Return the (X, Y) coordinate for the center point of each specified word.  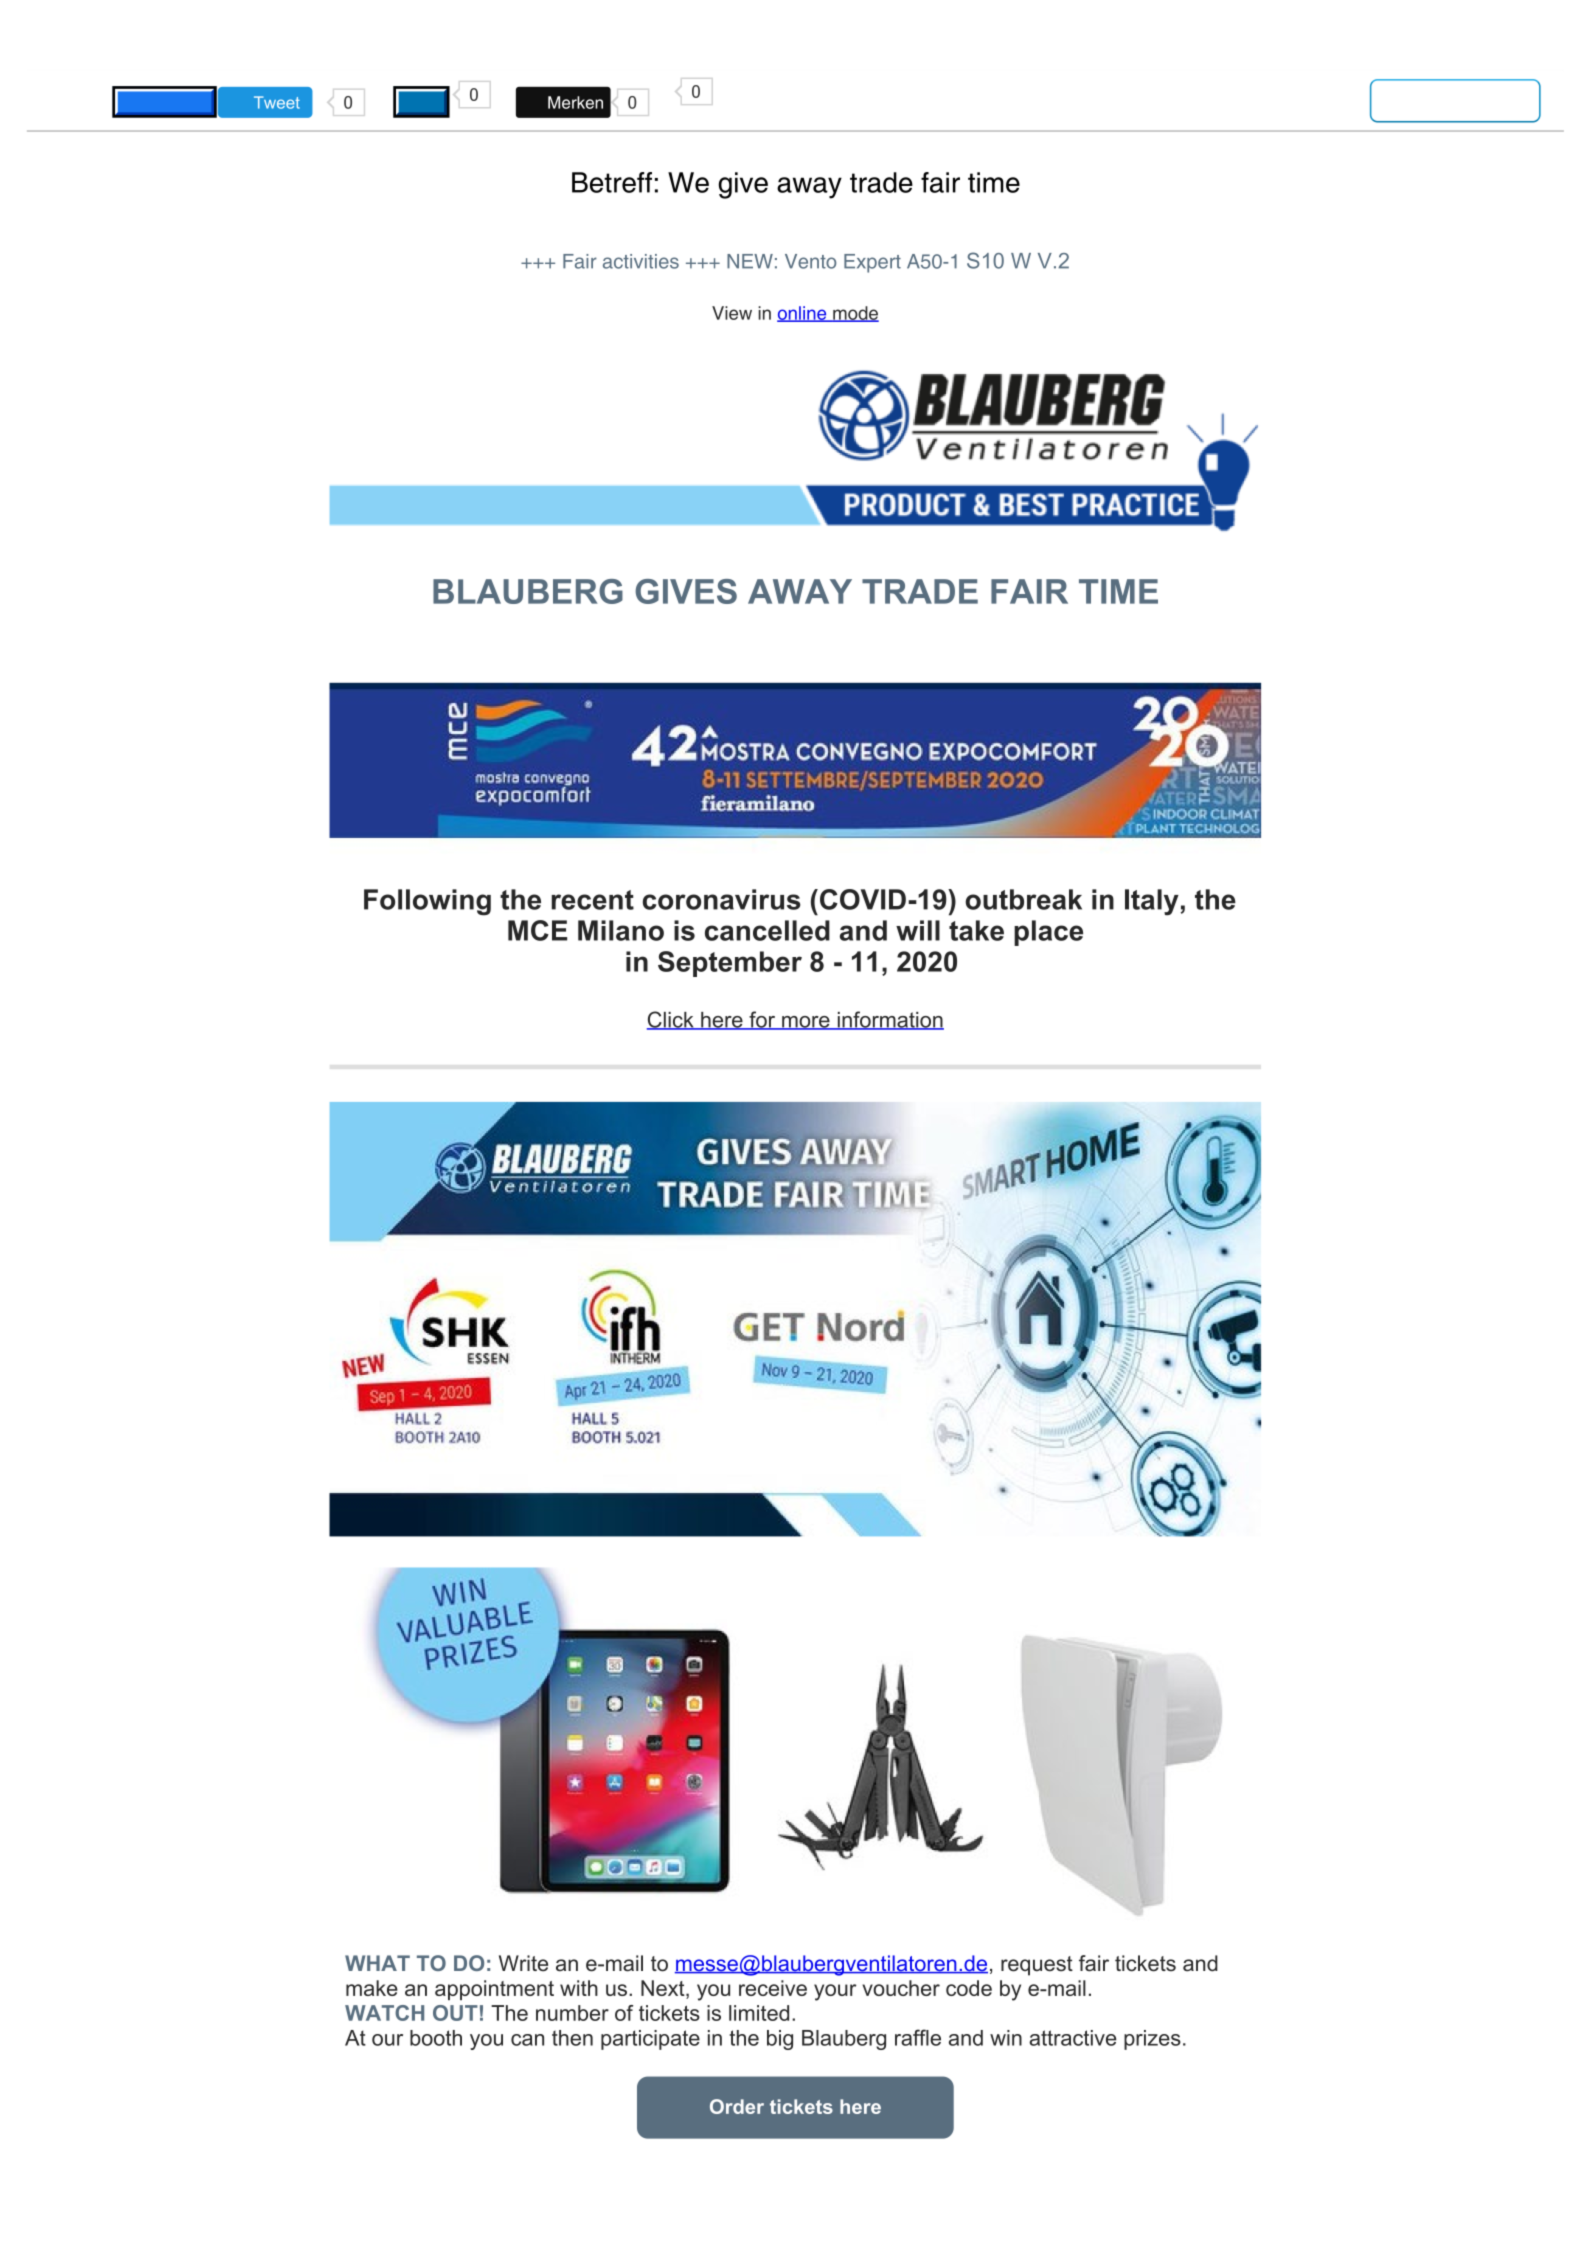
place (1048, 933)
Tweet (277, 102)
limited (759, 2013)
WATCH (384, 2013)
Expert (872, 263)
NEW (750, 261)
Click (671, 1020)
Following (427, 902)
